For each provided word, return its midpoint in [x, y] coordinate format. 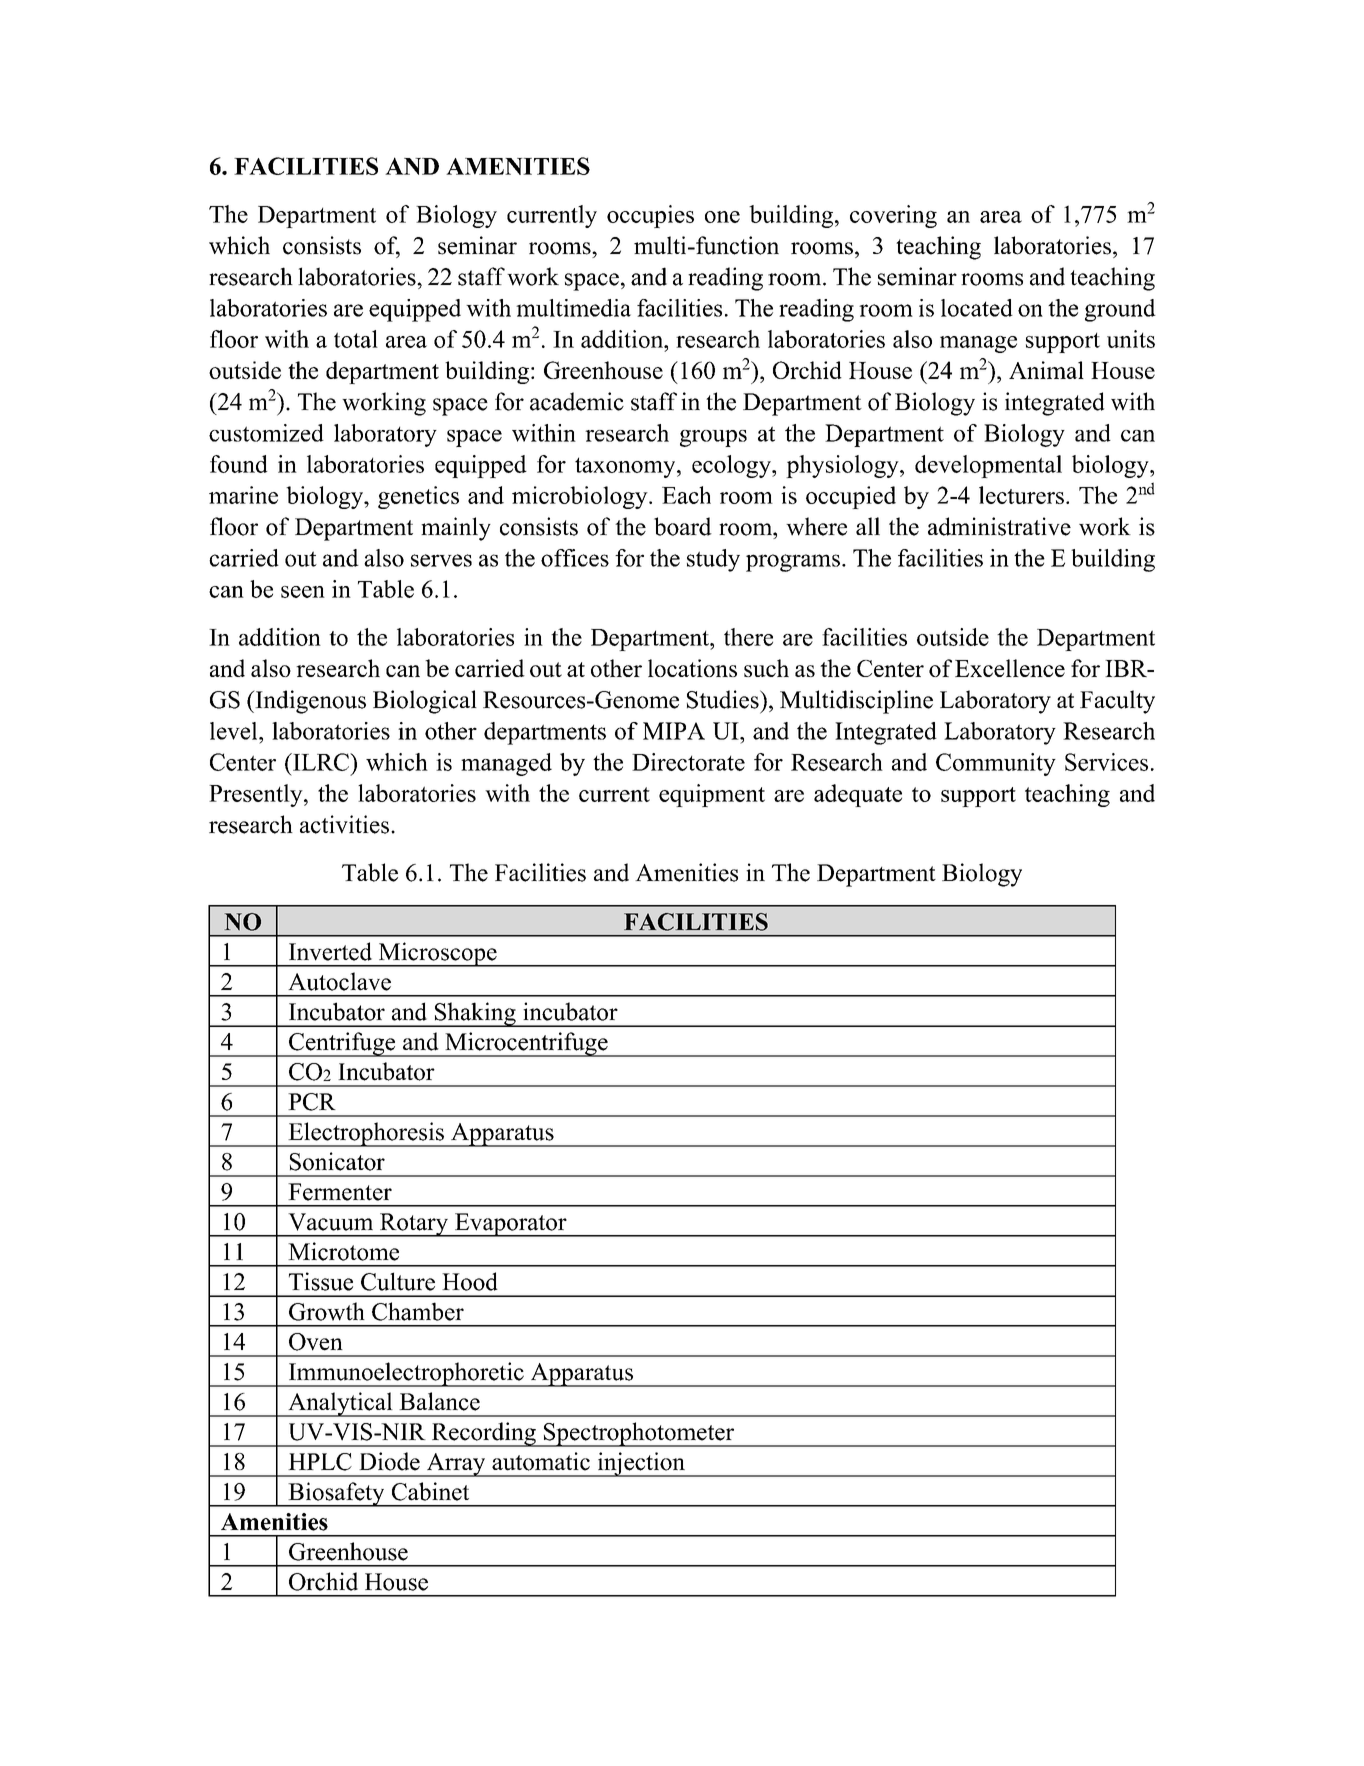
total [356, 339]
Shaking [475, 1014]
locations [692, 668]
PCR [312, 1102]
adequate [858, 795]
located [977, 308]
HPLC [320, 1462]
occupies [650, 216]
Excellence [1010, 668]
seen [303, 592]
